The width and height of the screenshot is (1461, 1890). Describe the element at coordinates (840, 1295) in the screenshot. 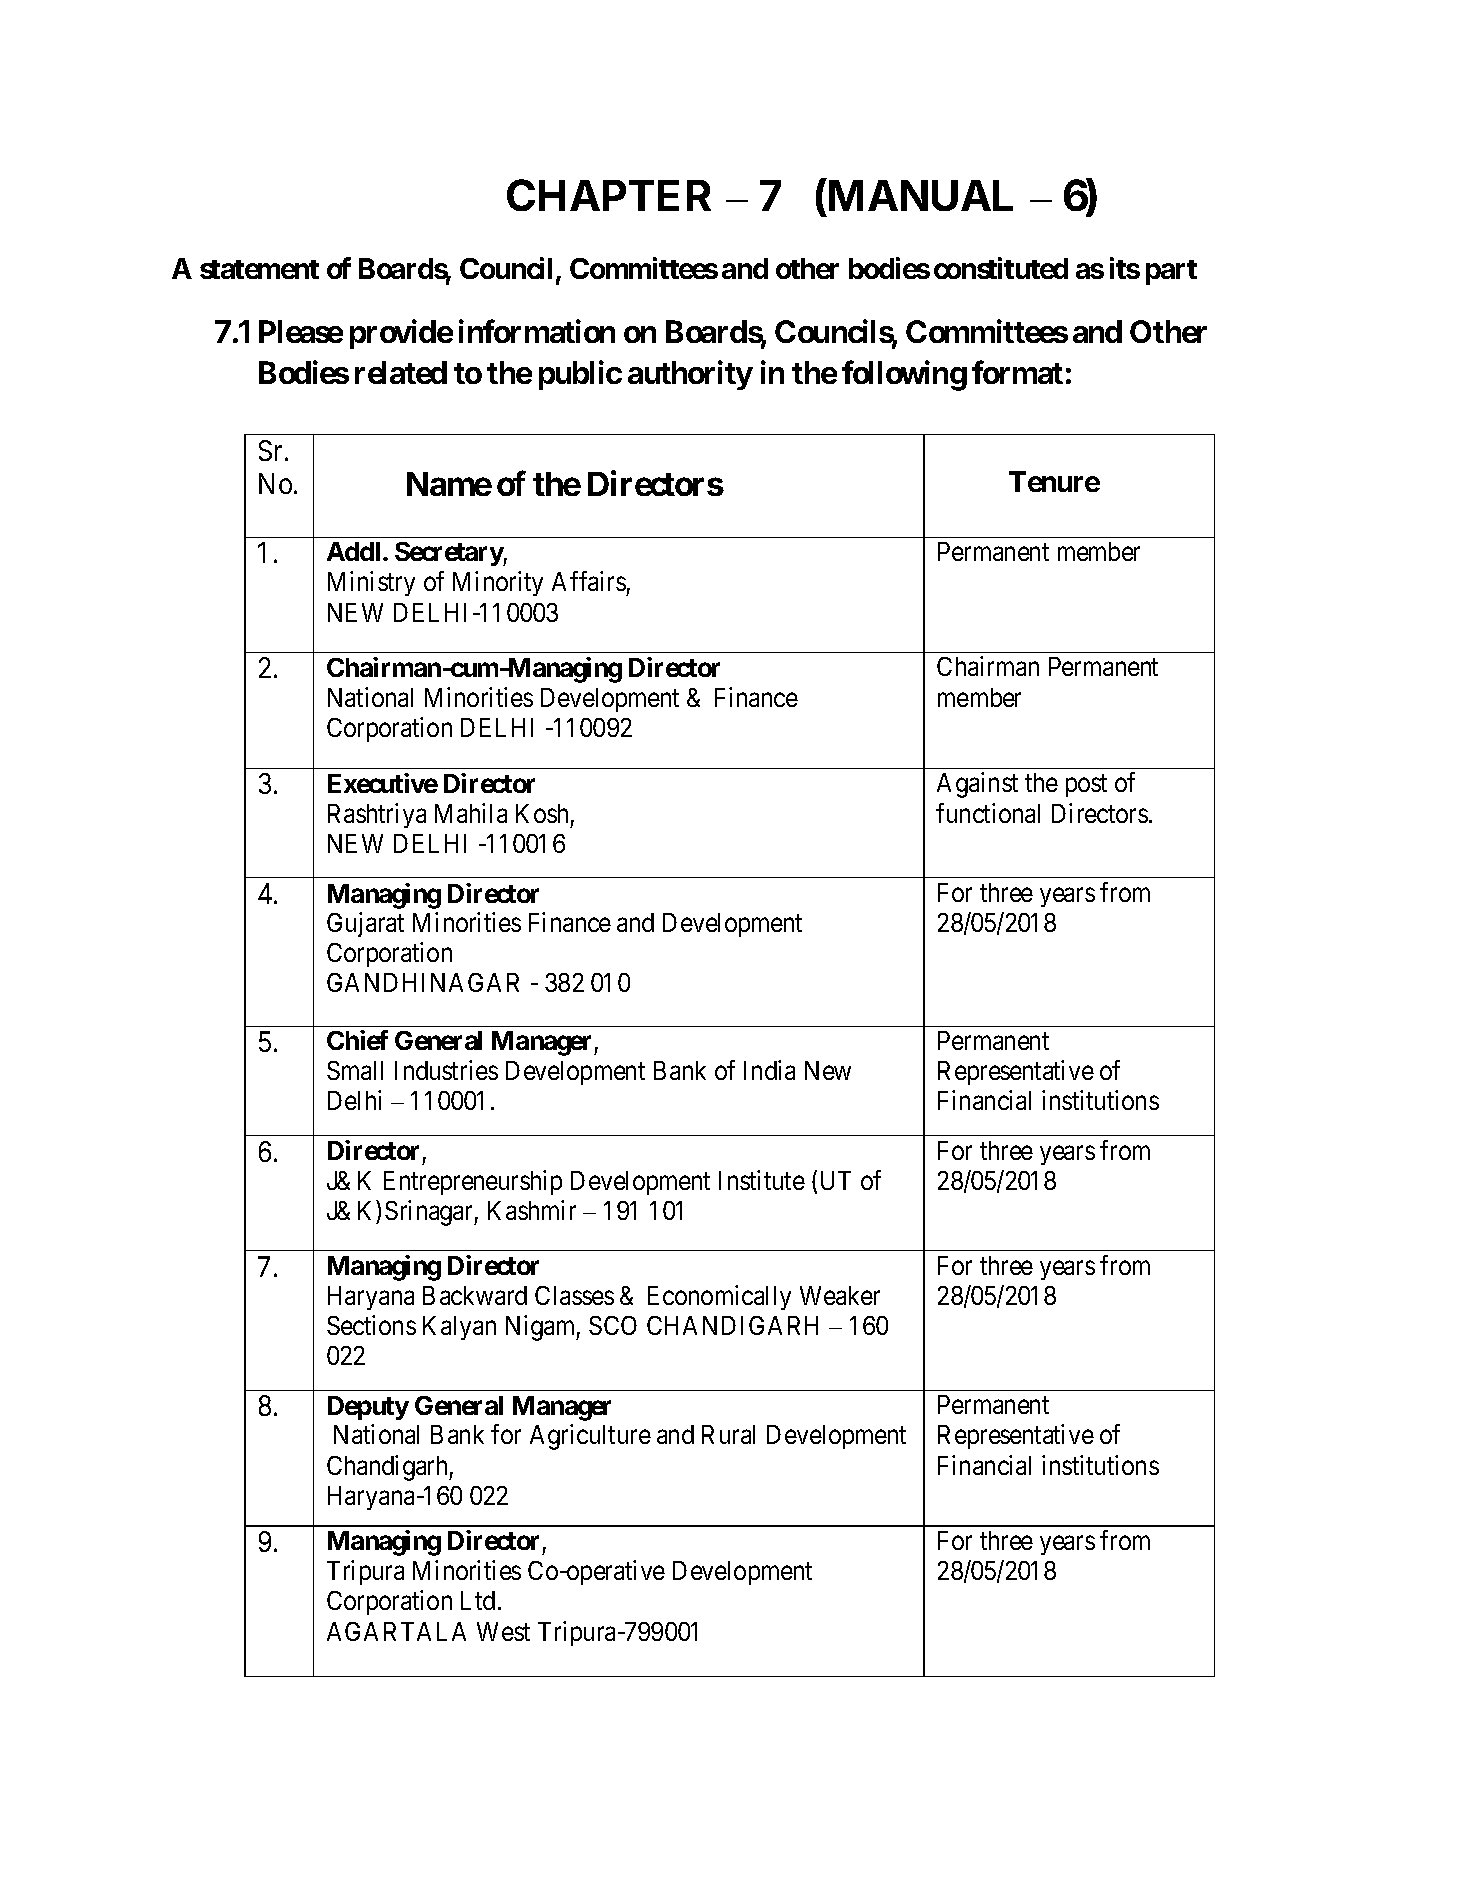

I see `Weaker` at that location.
